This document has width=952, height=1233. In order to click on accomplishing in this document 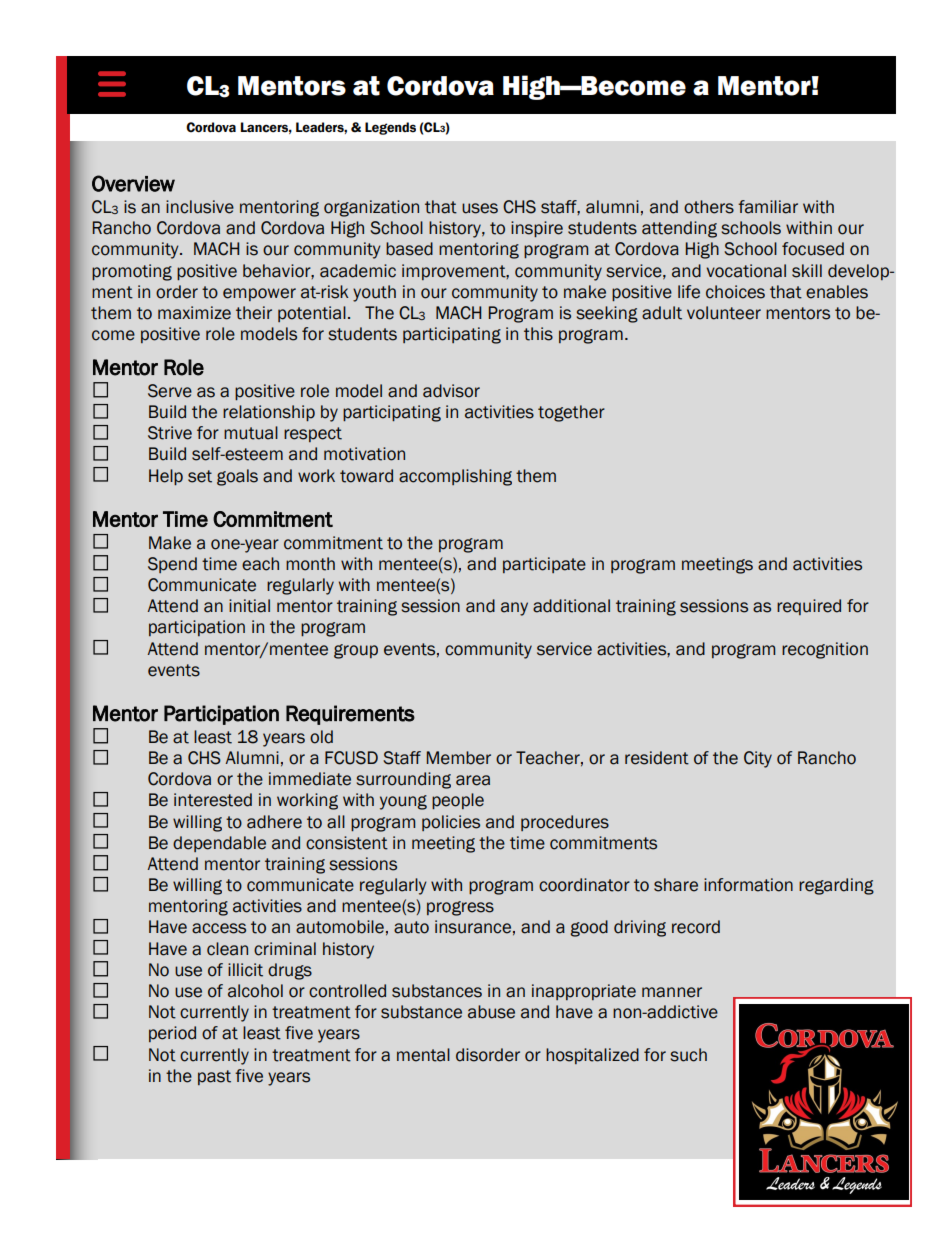, I will do `click(455, 477)`.
